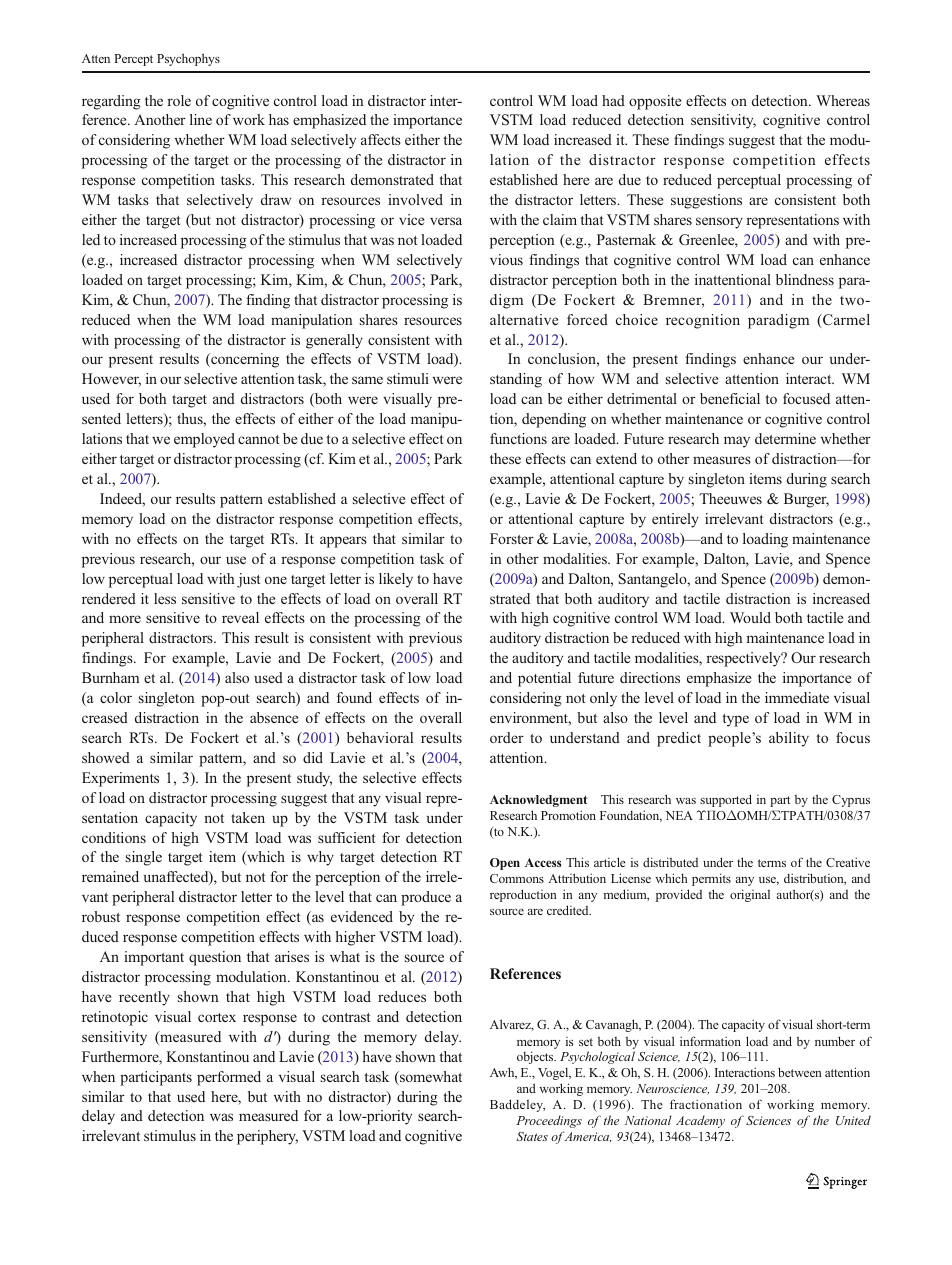 This screenshot has height=1265, width=952. Describe the element at coordinates (165, 598) in the screenshot. I see `less` at that location.
